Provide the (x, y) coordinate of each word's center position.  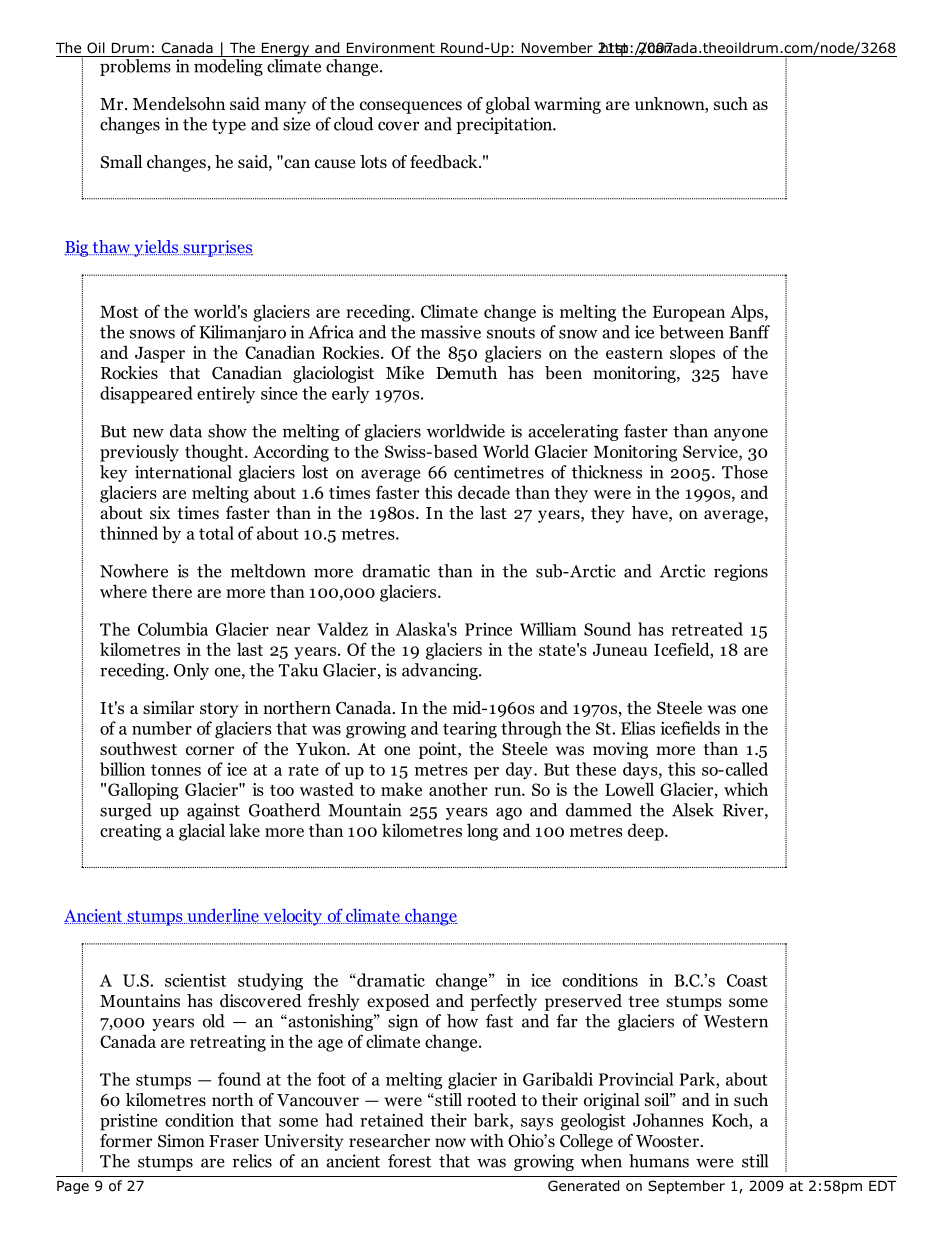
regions (741, 572)
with (487, 1140)
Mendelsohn (179, 104)
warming (567, 105)
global (508, 105)
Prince (488, 629)
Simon (181, 1141)
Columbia (173, 629)
